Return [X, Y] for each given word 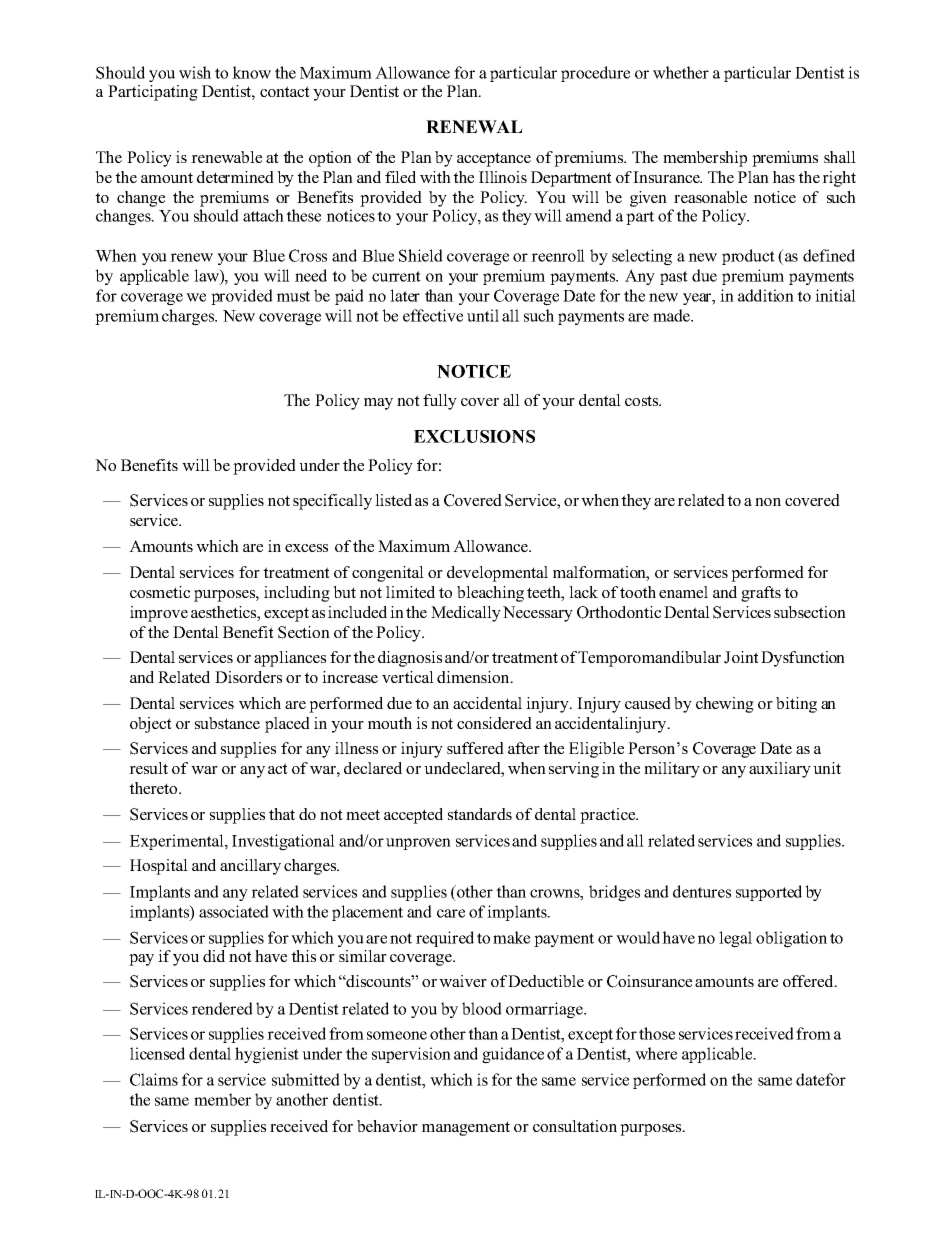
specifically [332, 502]
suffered [475, 748]
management [466, 1128]
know [251, 72]
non [768, 502]
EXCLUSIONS [474, 436]
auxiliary [780, 770]
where [656, 1053]
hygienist [267, 1055]
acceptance [494, 159]
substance [227, 723]
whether [681, 72]
